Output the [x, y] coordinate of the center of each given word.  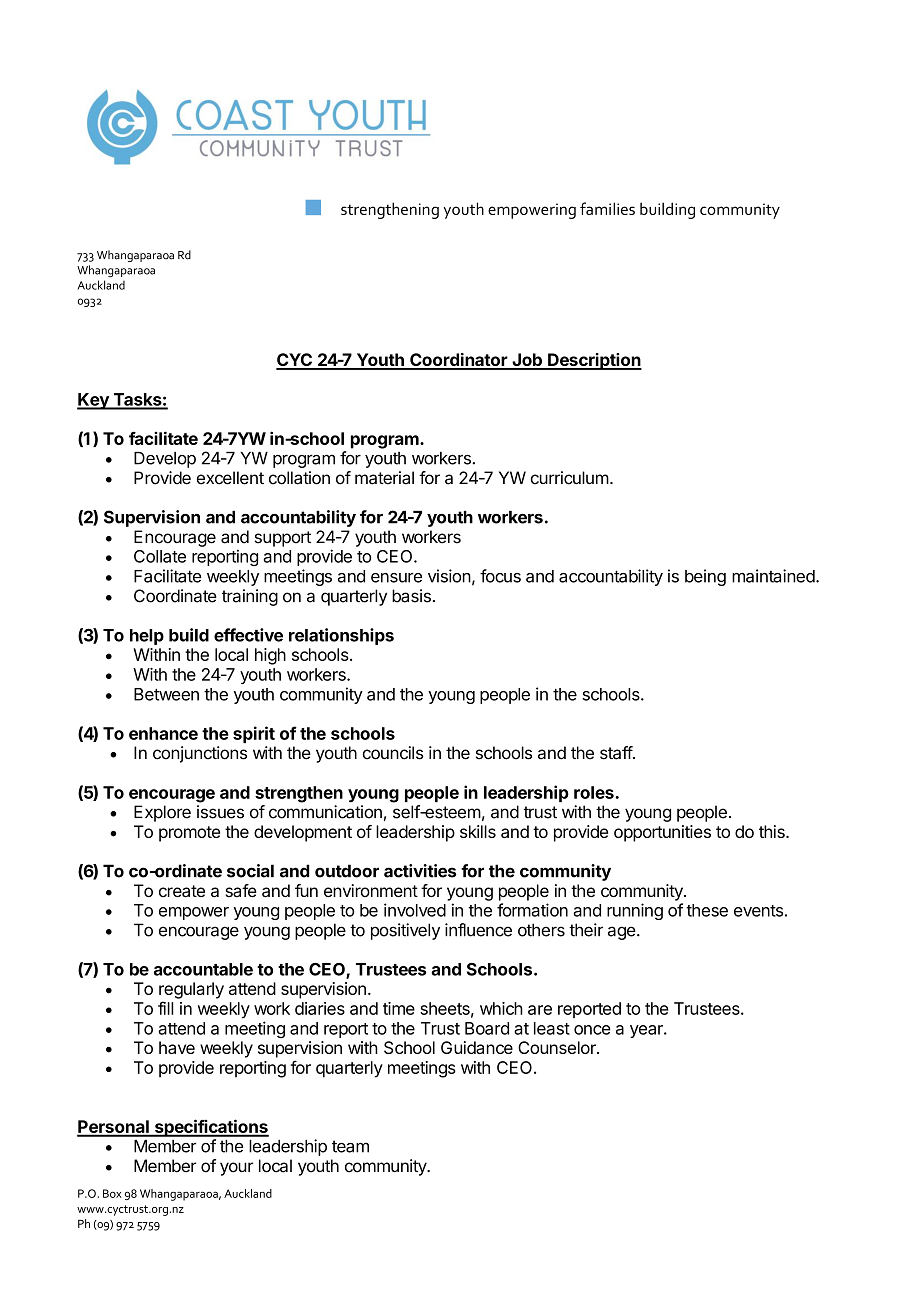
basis [411, 596]
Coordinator [458, 361]
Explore [162, 813]
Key [94, 401]
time [399, 1008]
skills [478, 831]
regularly [191, 990]
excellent [230, 478]
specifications [210, 1128]
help [147, 637]
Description [594, 361]
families [607, 208]
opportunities [662, 833]
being [705, 577]
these [707, 910]
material [384, 478]
